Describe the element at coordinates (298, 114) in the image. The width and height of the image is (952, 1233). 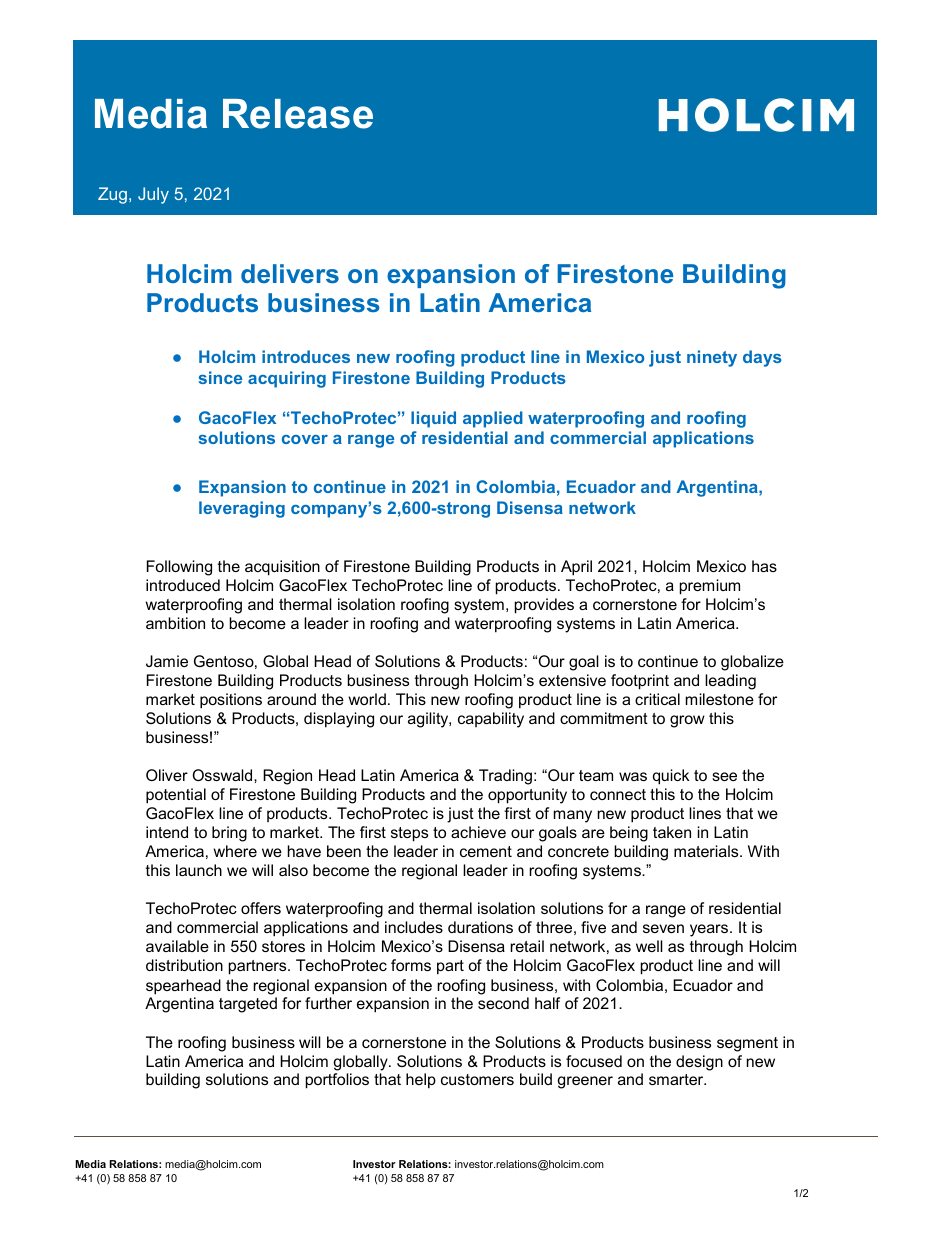
I see `Release` at that location.
